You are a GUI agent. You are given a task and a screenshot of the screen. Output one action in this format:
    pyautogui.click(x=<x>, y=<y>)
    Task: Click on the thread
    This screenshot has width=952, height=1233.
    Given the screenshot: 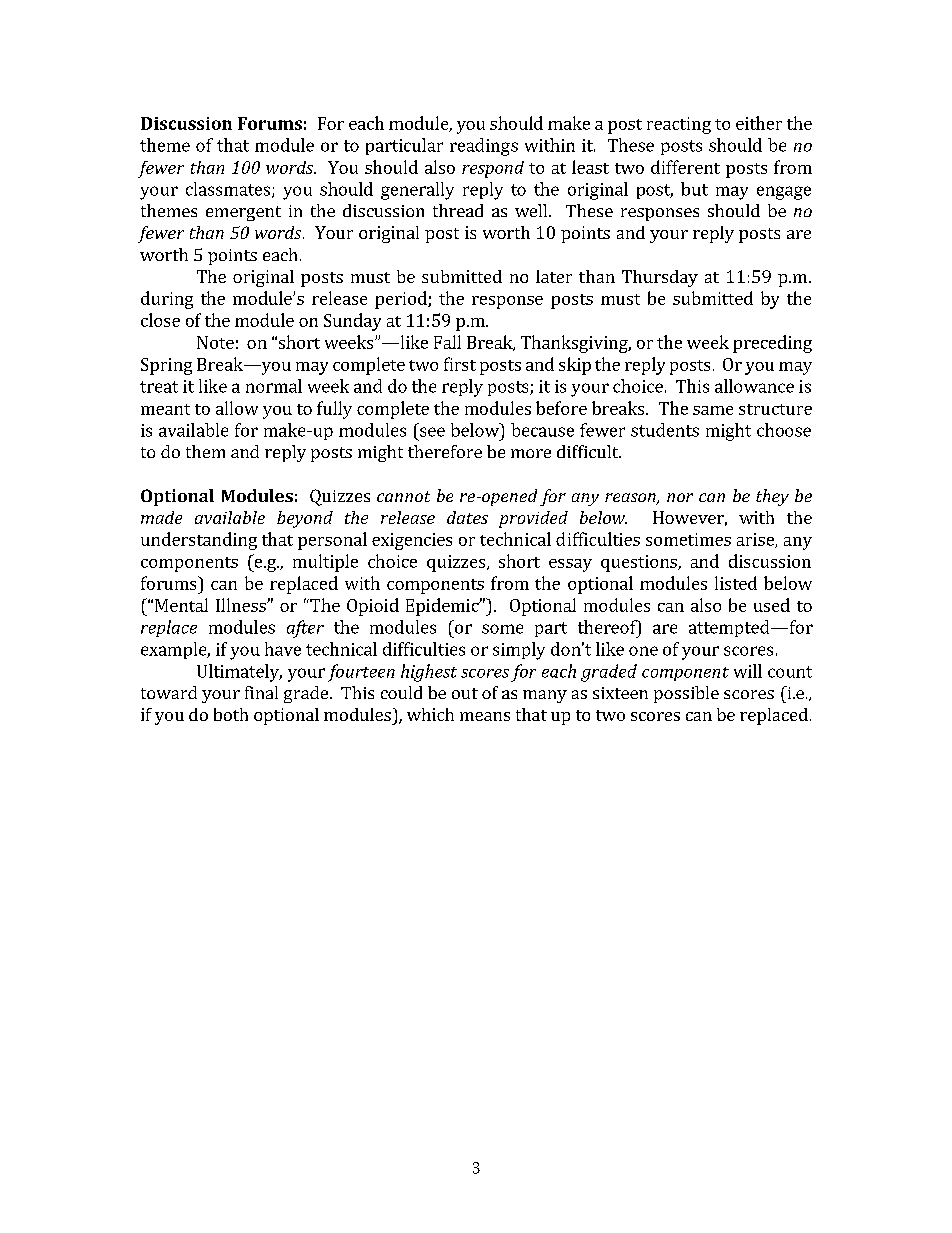 What is the action you would take?
    pyautogui.click(x=458, y=210)
